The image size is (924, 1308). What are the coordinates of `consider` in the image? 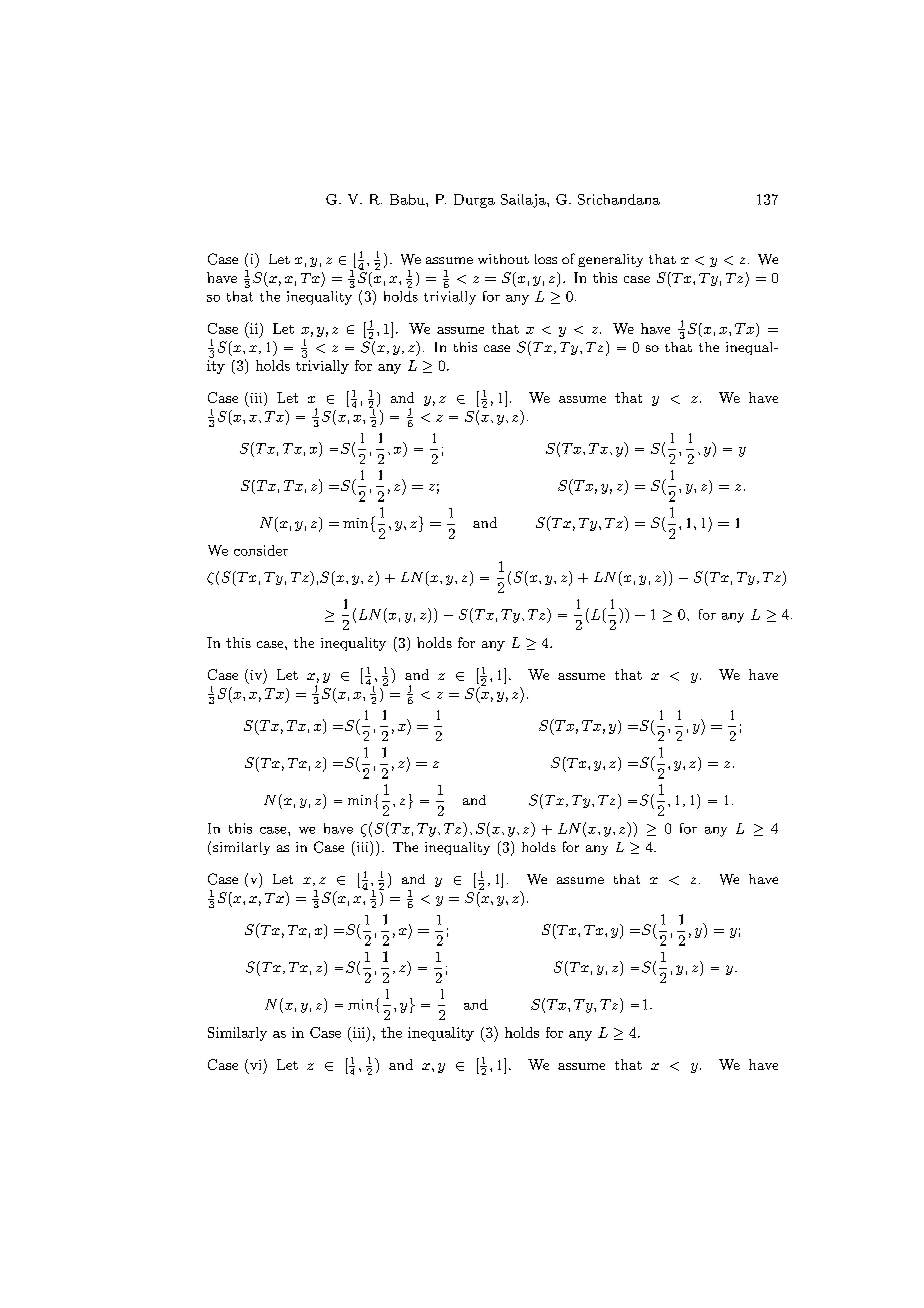 It's located at (261, 550).
